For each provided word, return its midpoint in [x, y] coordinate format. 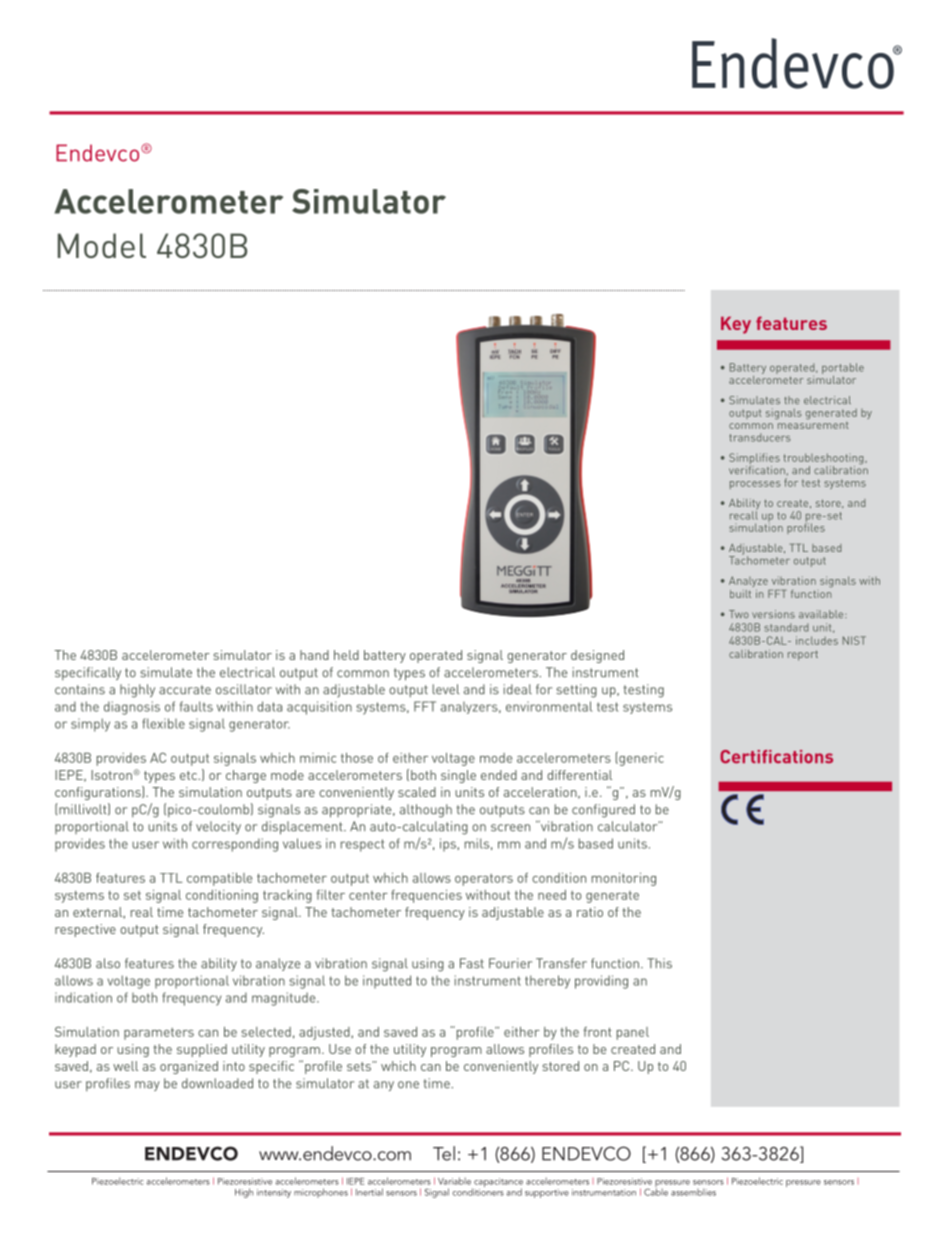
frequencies [426, 896]
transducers [760, 437]
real [142, 912]
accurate [185, 690]
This [659, 963]
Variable [454, 1181]
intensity [274, 1193]
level [446, 689]
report [803, 655]
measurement [812, 424]
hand [314, 655]
